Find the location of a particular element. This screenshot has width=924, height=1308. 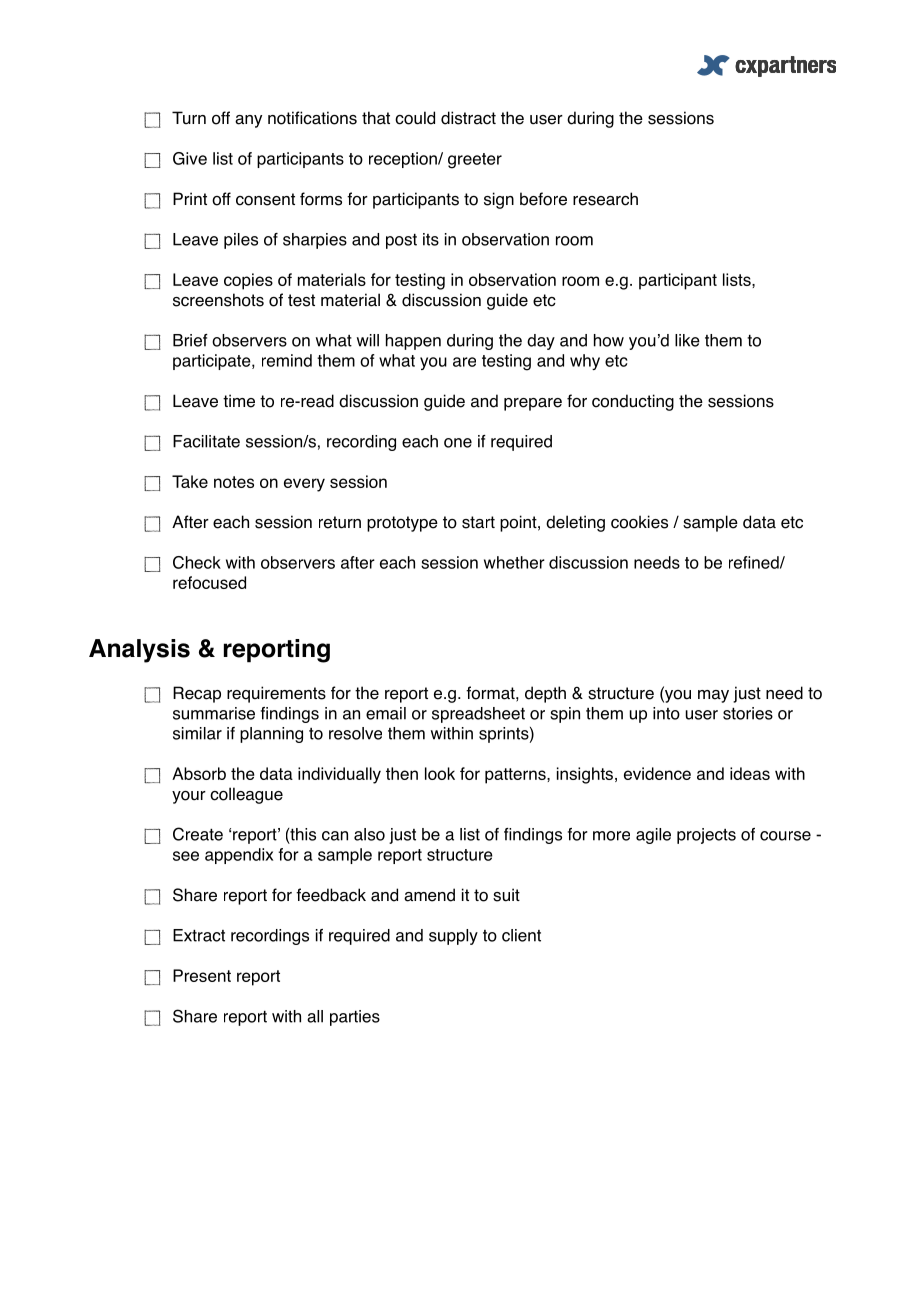

research is located at coordinates (605, 199).
